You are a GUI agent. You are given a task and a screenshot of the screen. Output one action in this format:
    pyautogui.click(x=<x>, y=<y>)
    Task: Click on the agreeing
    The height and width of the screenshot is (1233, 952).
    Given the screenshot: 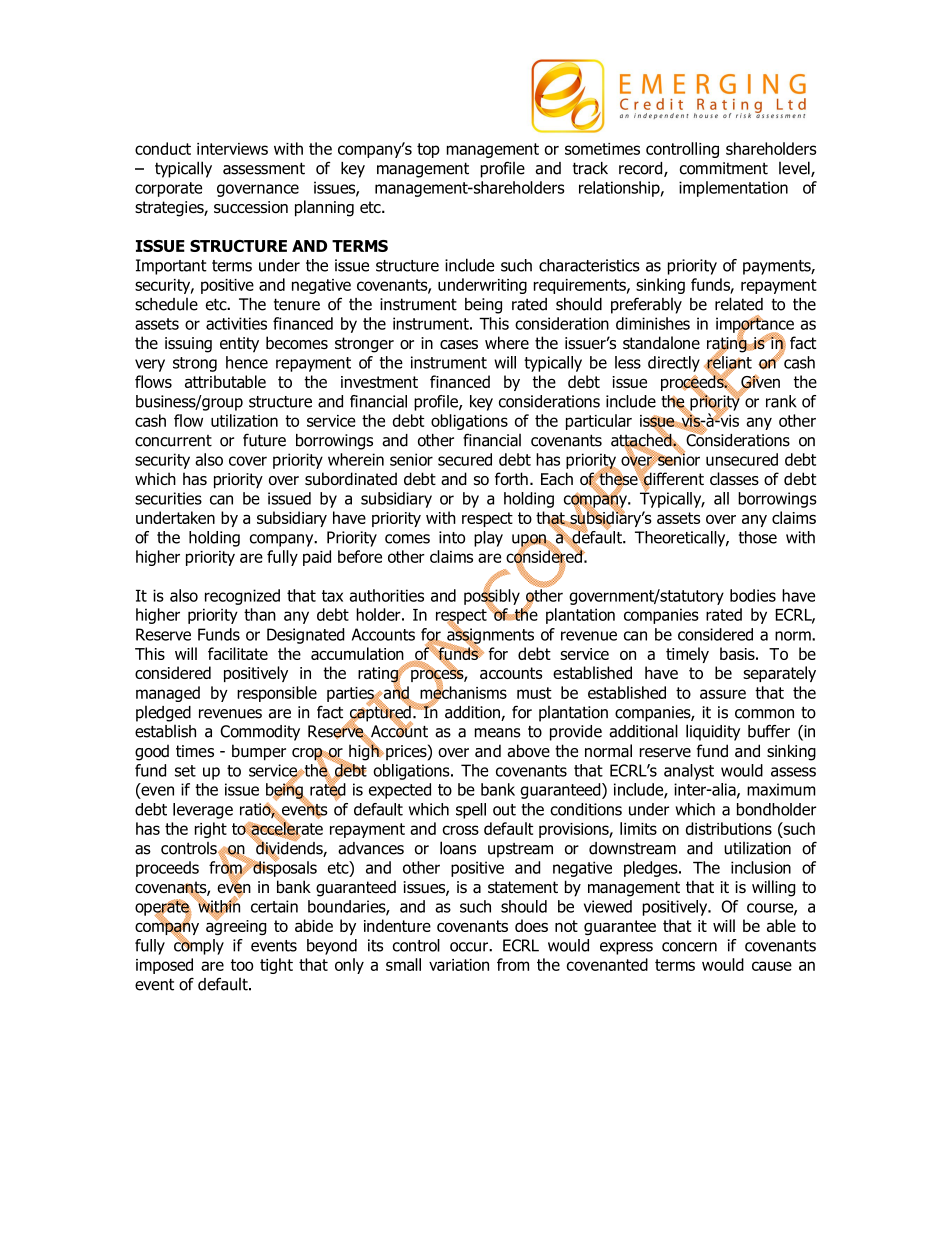 What is the action you would take?
    pyautogui.click(x=236, y=926)
